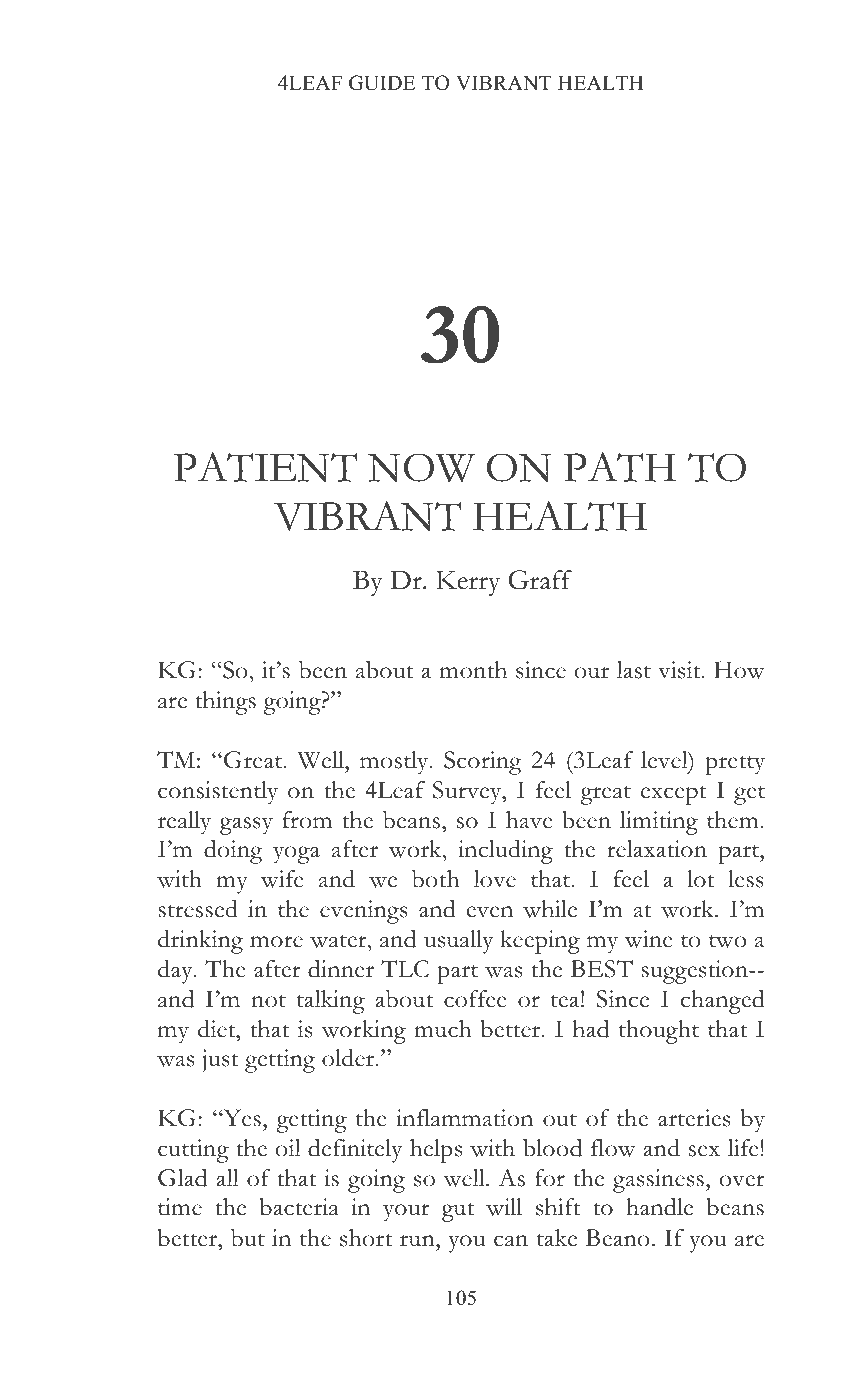 This image has height=1389, width=868. I want to click on but, so click(248, 1238).
